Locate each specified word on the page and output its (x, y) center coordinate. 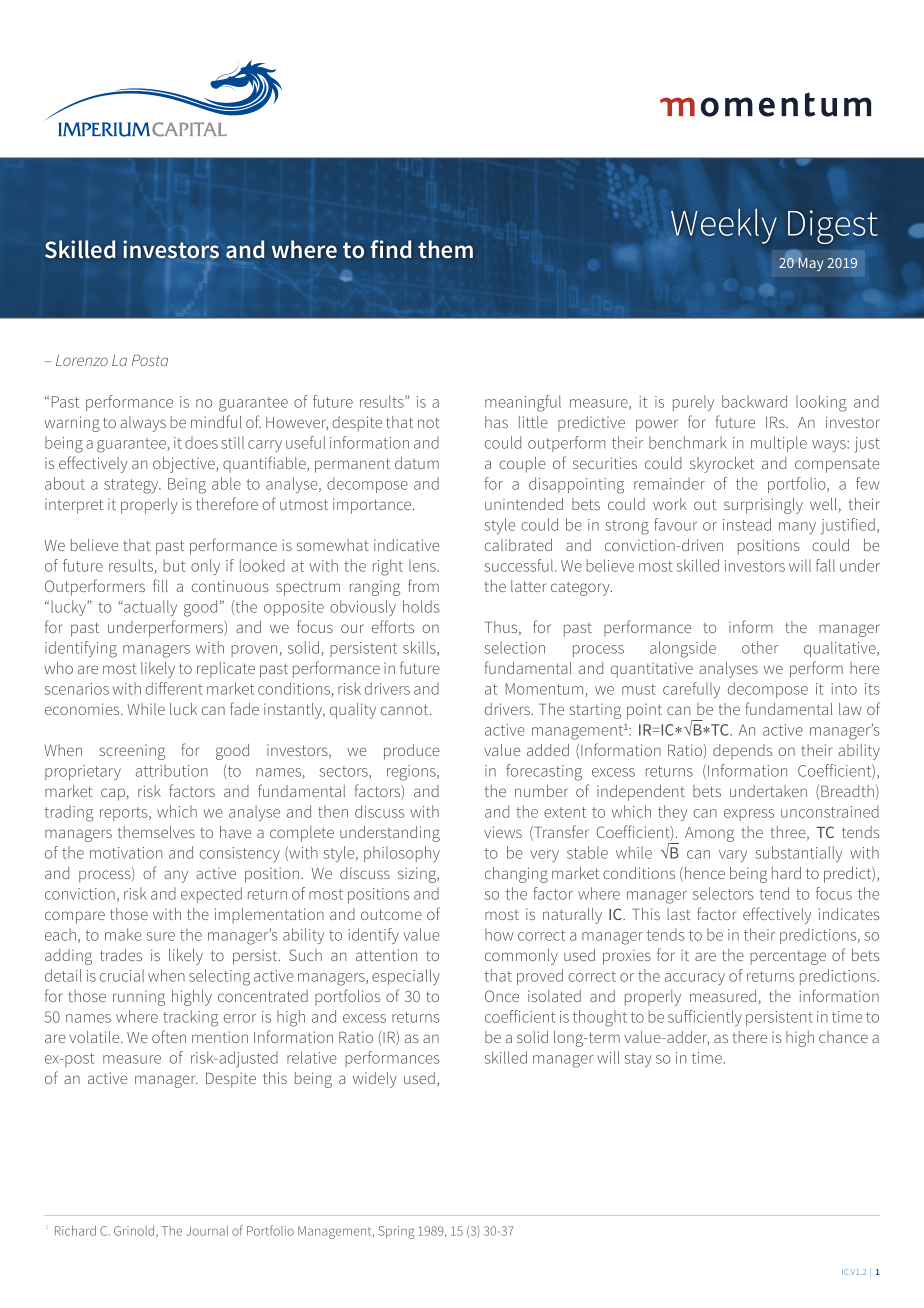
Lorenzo (82, 360)
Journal (207, 1230)
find (390, 249)
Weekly (724, 226)
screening (132, 752)
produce (412, 752)
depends (742, 752)
